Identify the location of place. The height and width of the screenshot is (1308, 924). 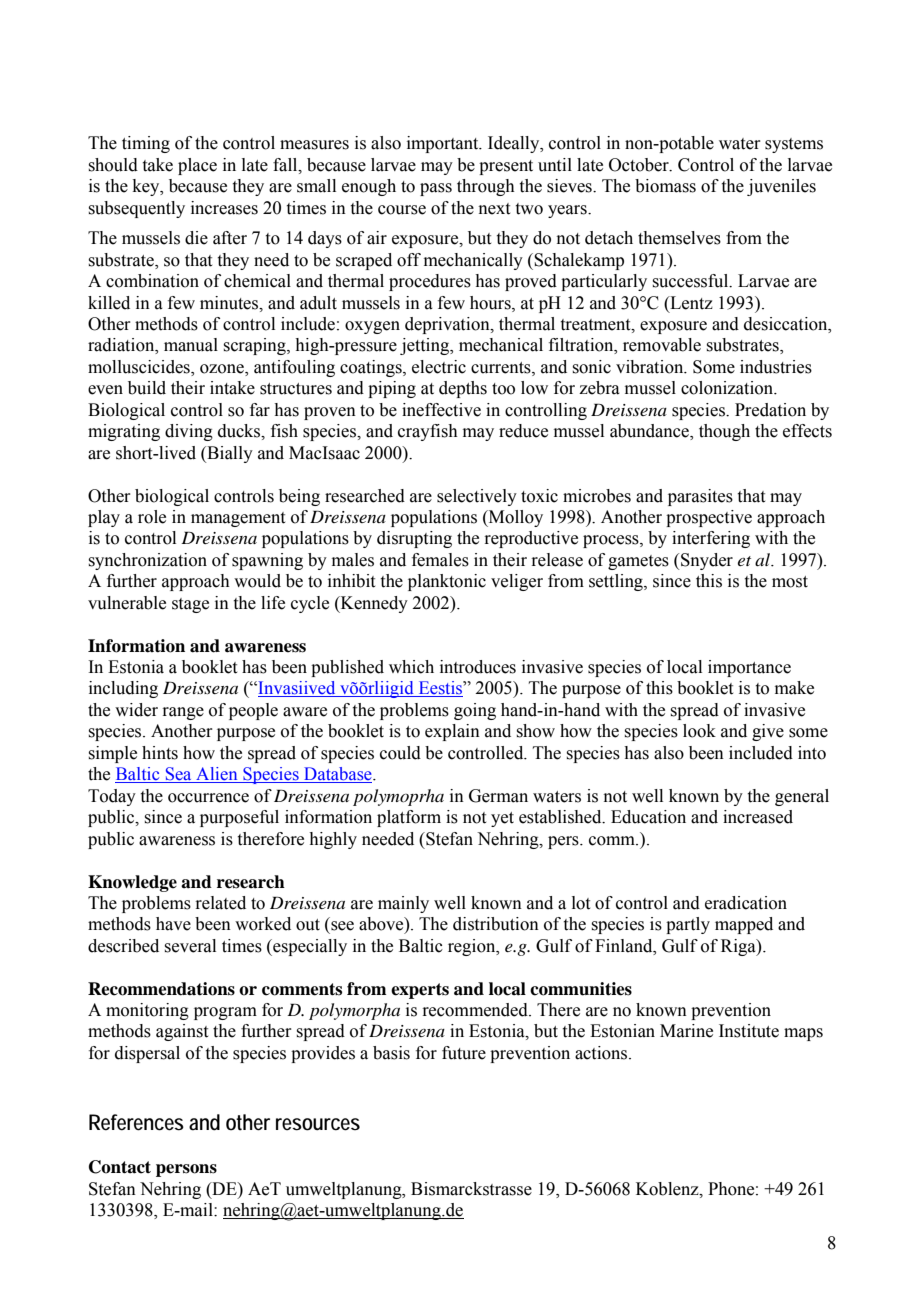
(197, 166).
